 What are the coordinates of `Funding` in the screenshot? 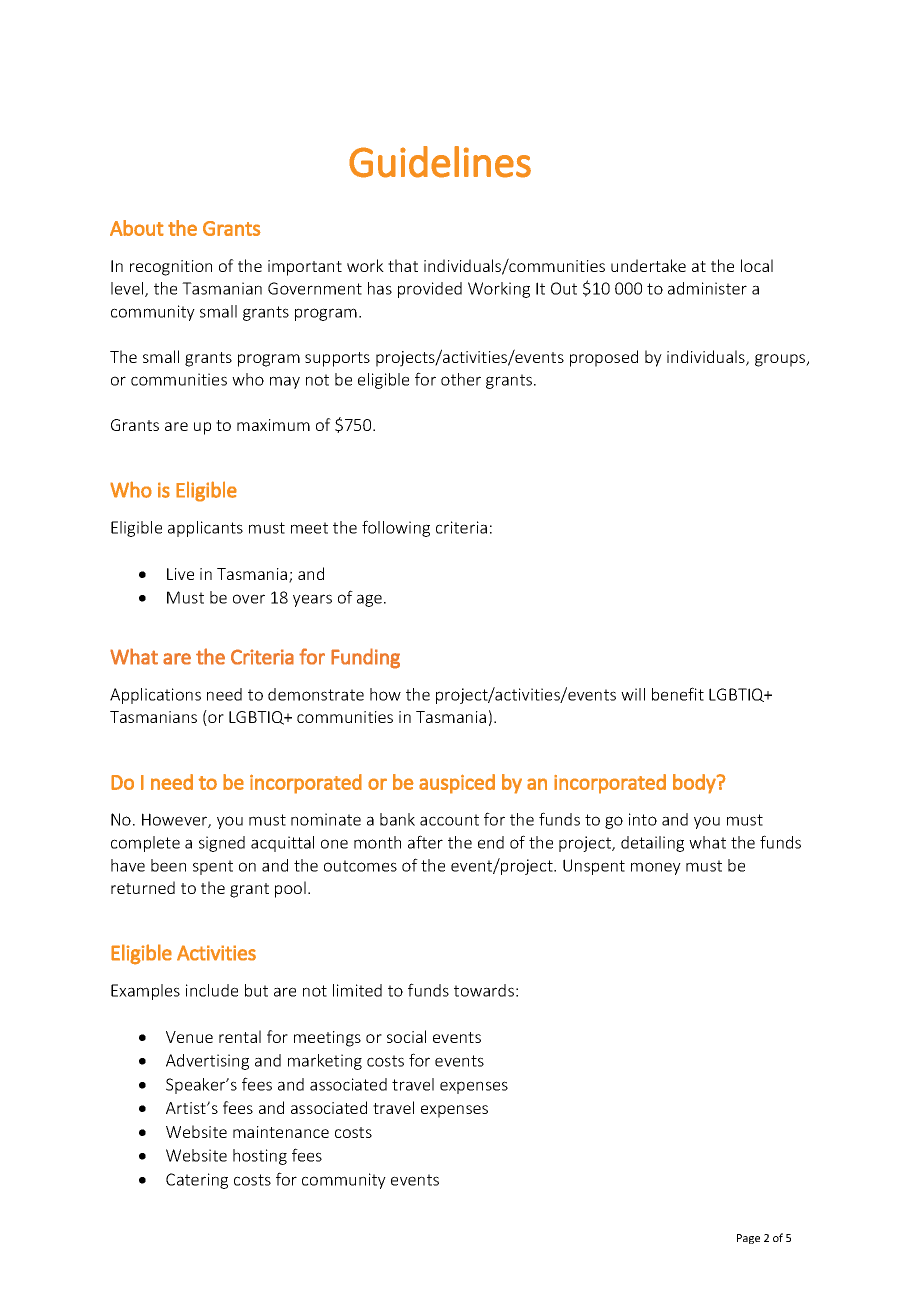 It's located at (365, 658).
